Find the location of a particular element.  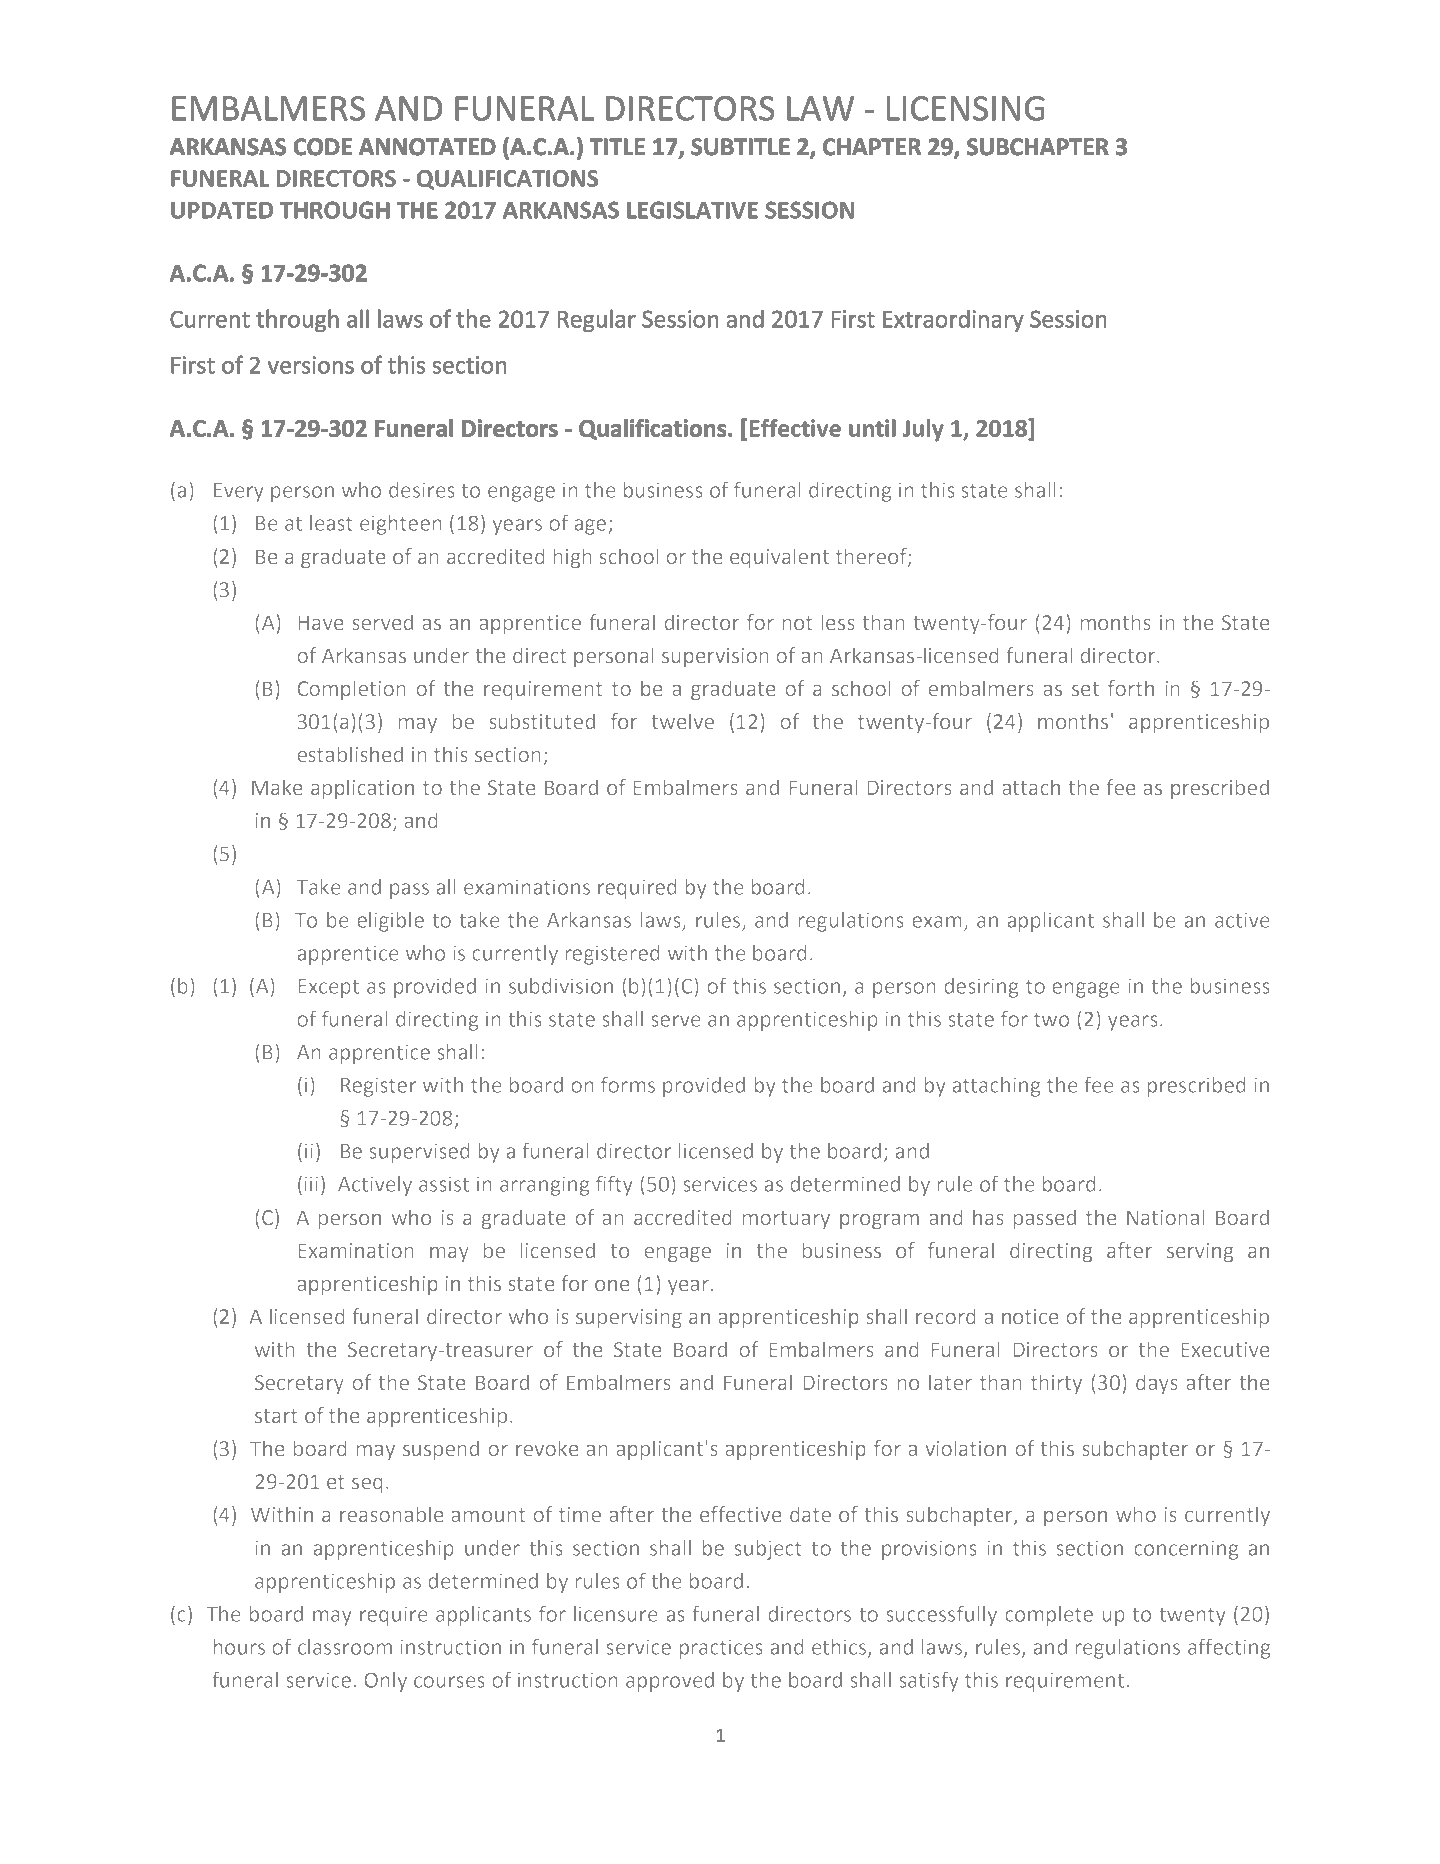

classroom is located at coordinates (345, 1647).
